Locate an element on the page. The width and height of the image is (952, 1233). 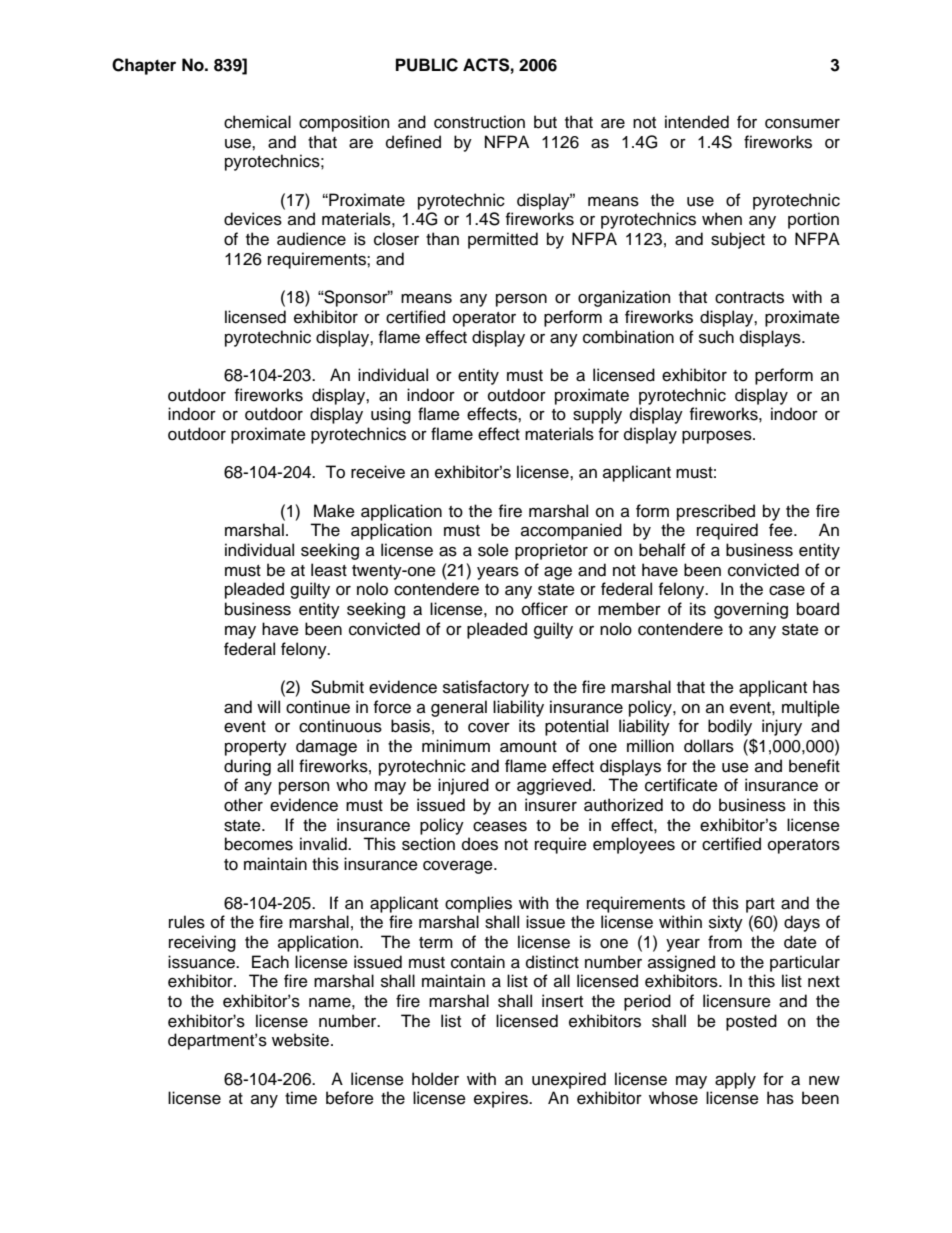
Make is located at coordinates (334, 511).
